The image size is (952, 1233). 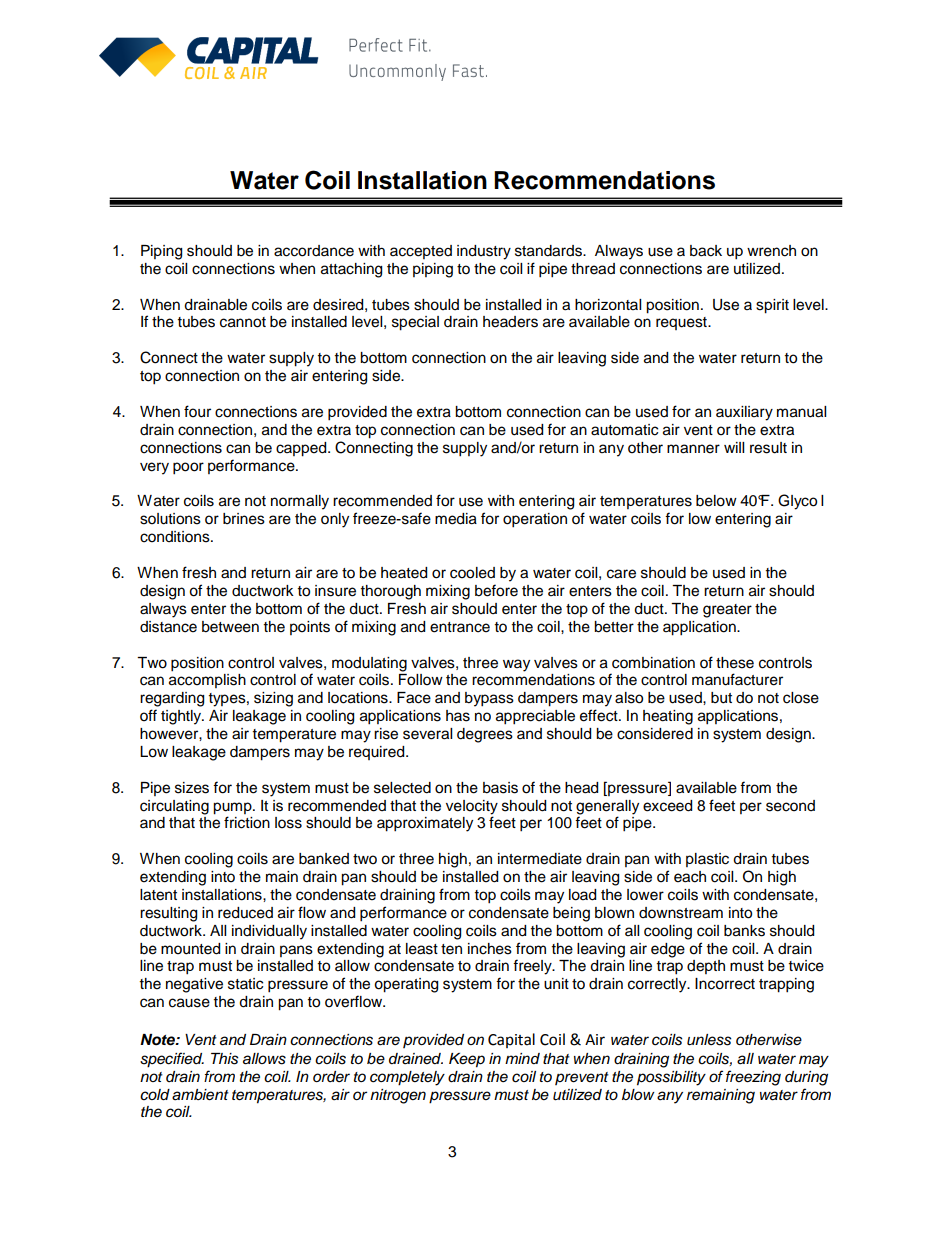 I want to click on below, so click(x=716, y=501).
